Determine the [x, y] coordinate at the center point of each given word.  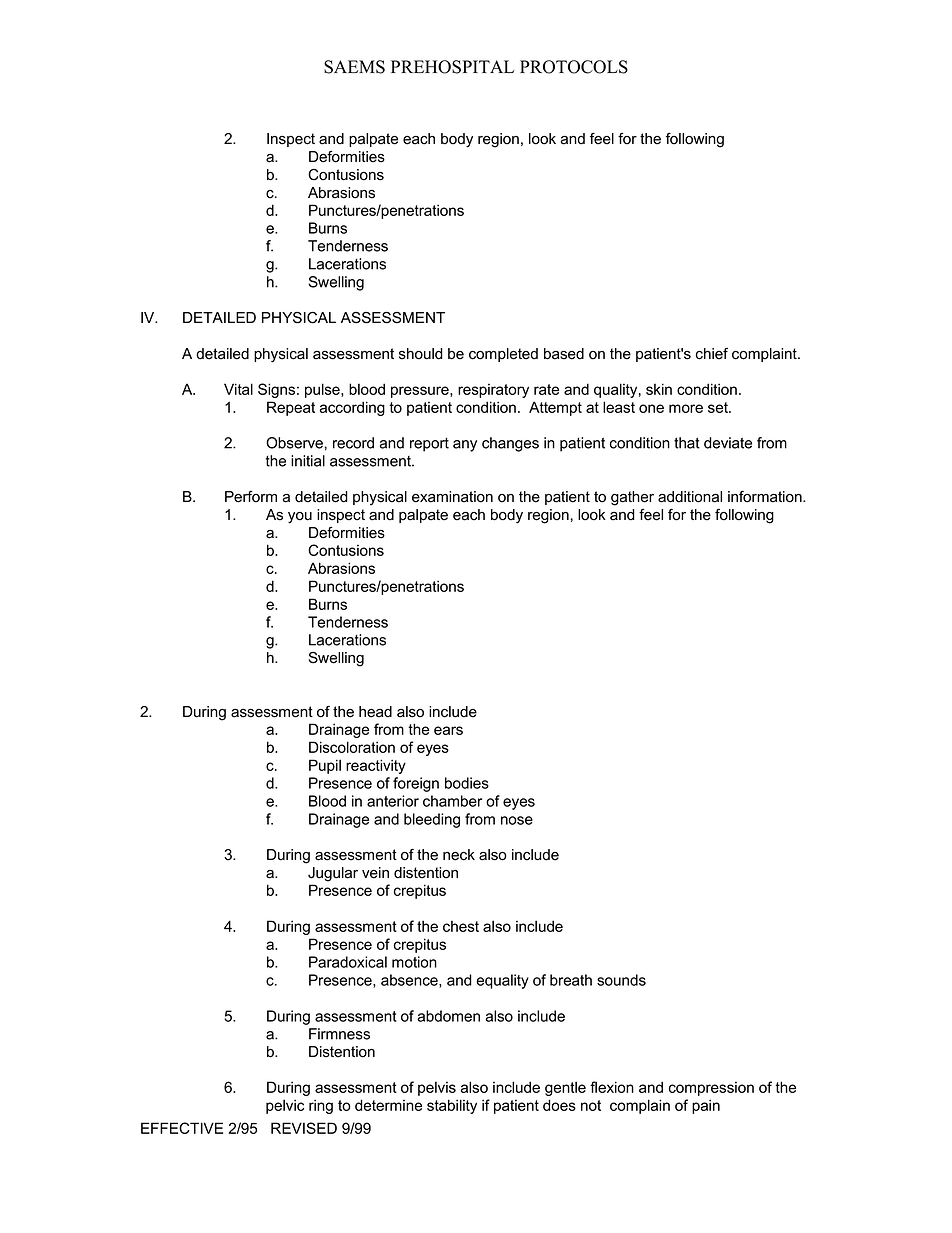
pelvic [285, 1106]
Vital [238, 389]
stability [452, 1106]
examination [452, 497]
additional [690, 497]
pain [706, 1106]
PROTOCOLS [574, 67]
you [300, 518]
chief [712, 354]
